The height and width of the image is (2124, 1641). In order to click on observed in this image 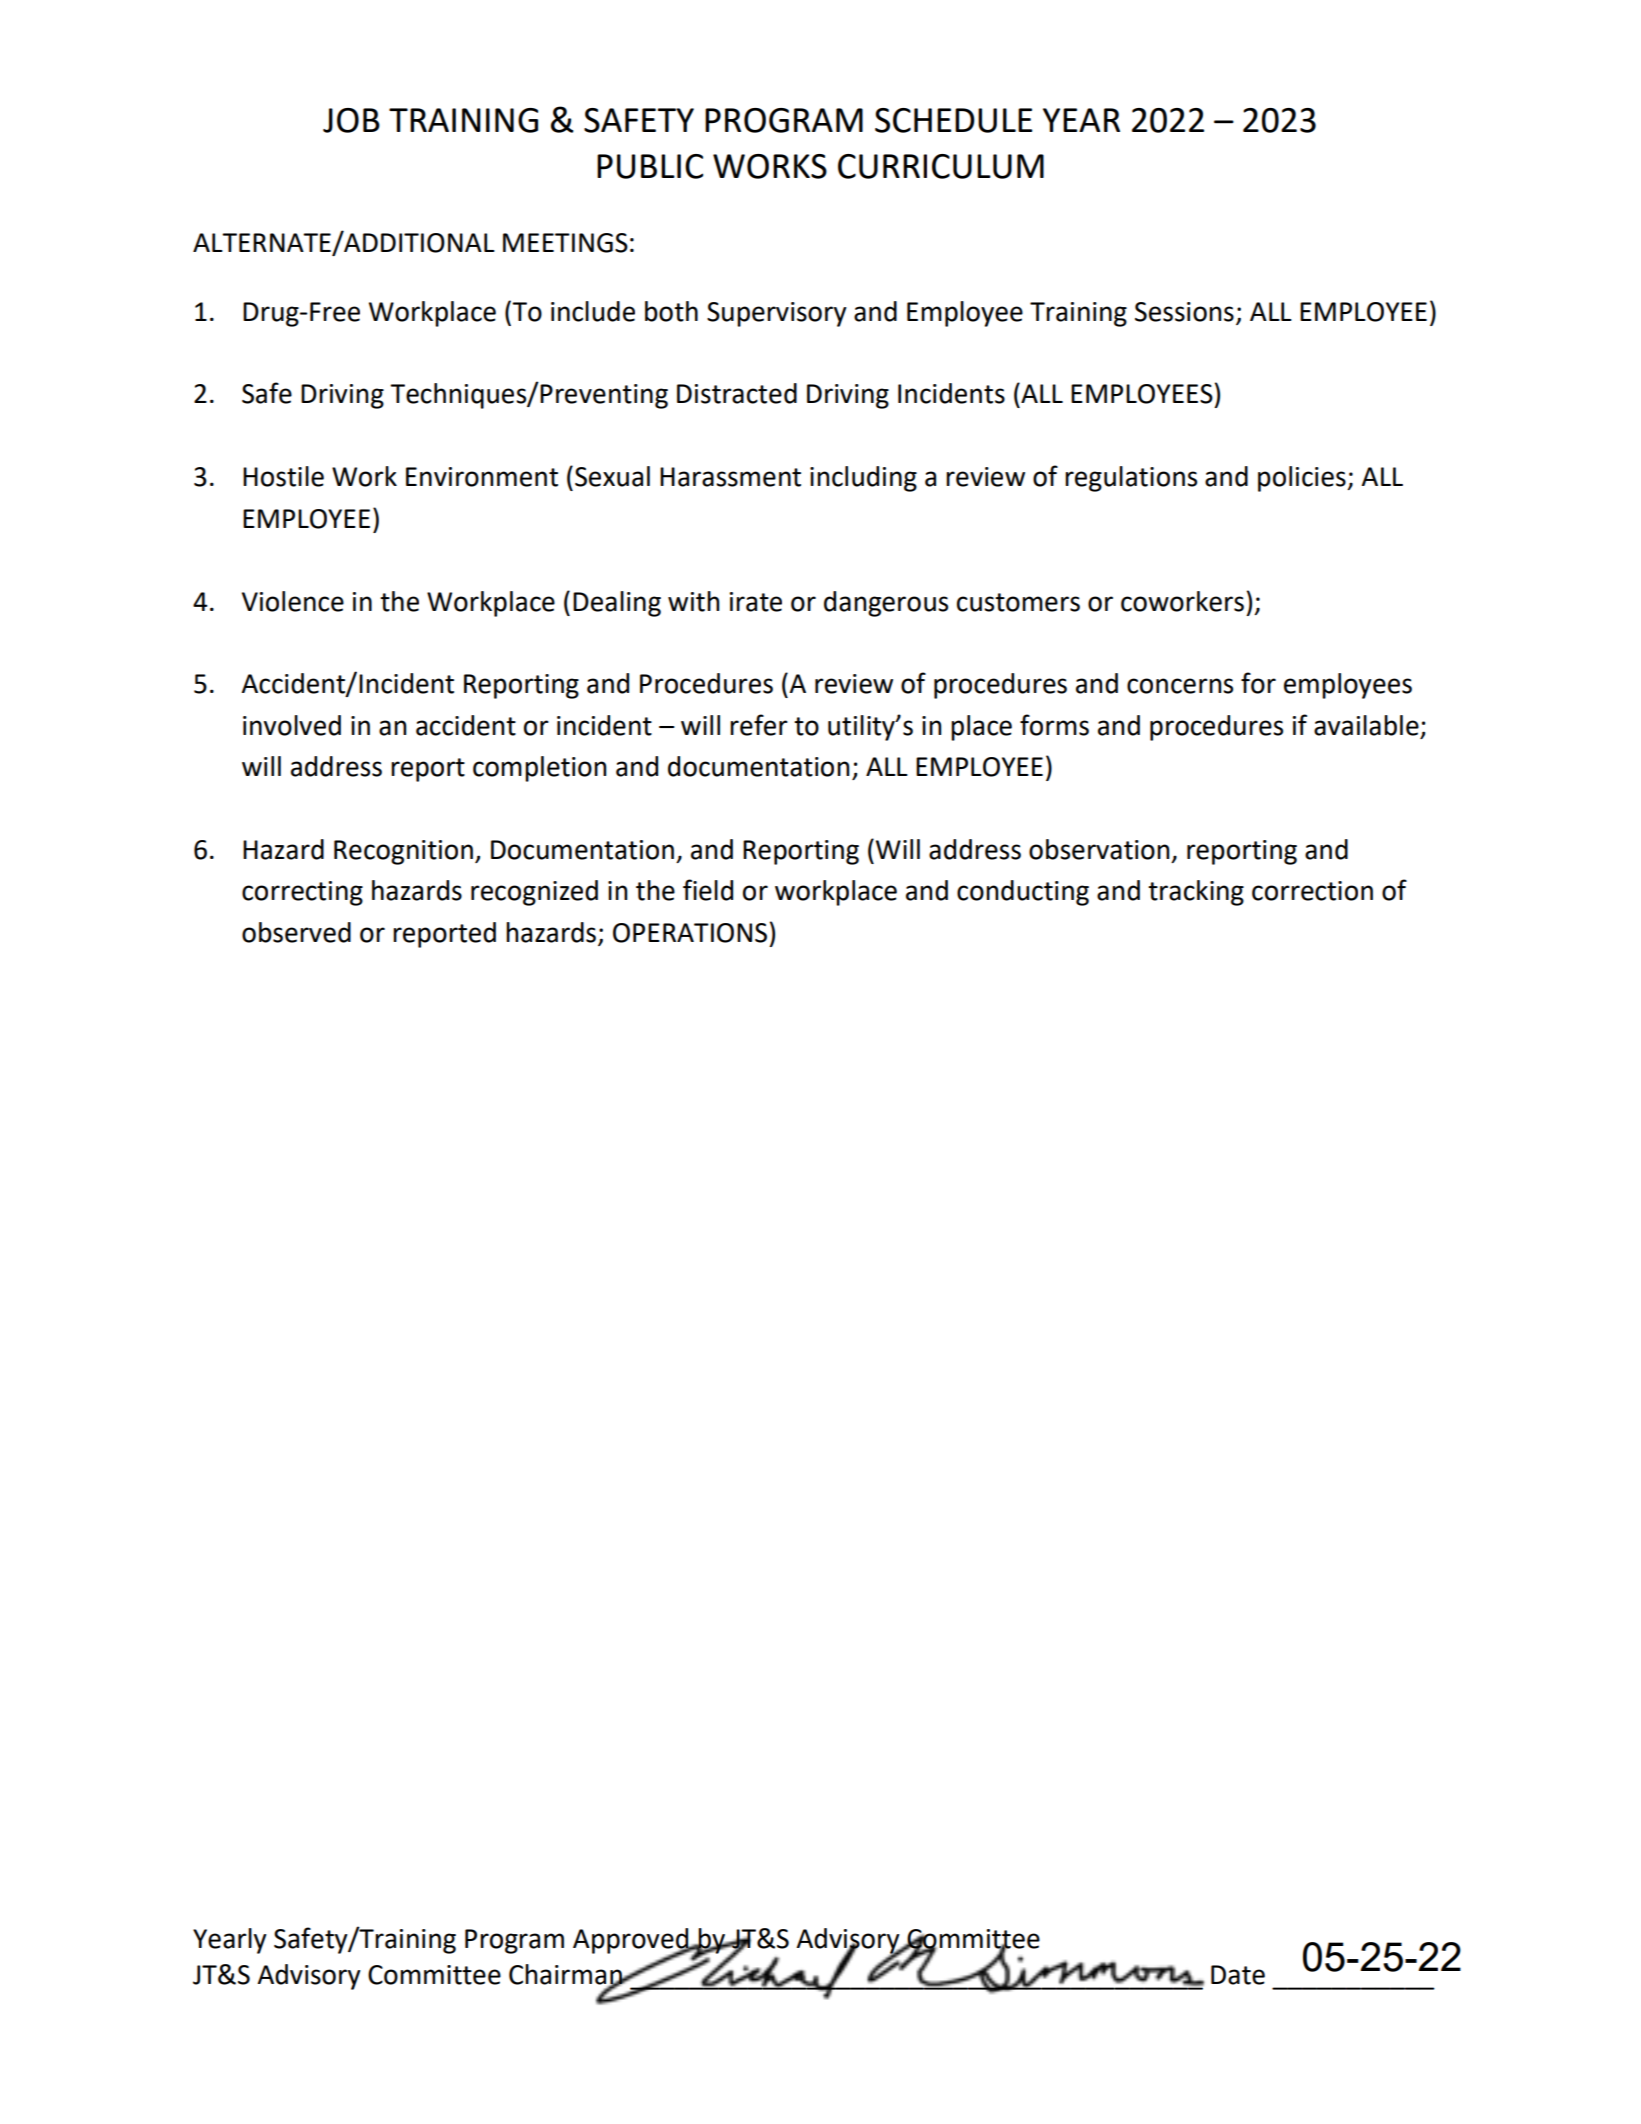, I will do `click(296, 932)`.
